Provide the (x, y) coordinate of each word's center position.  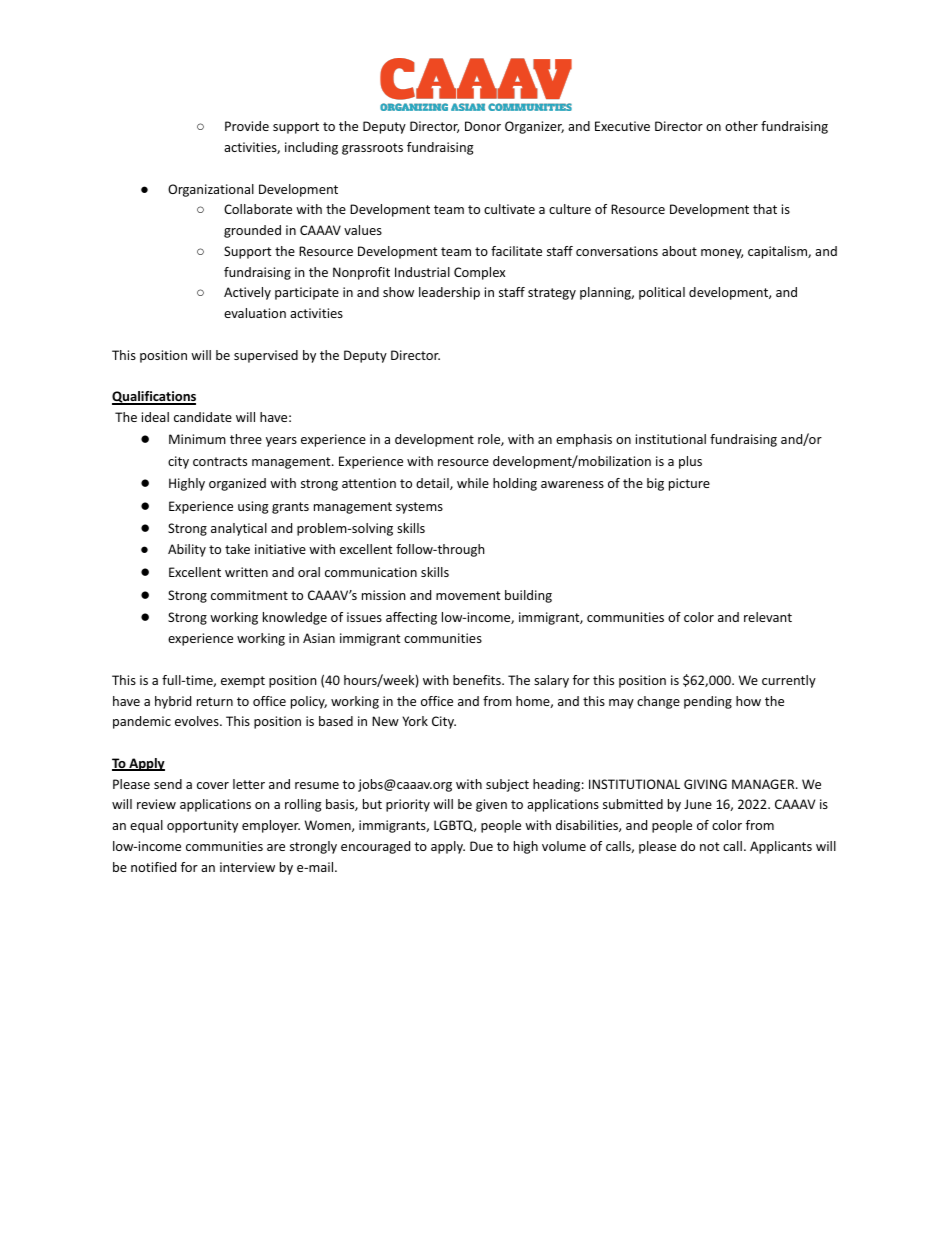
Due (481, 846)
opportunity (202, 826)
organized (237, 484)
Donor (483, 126)
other (741, 126)
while (473, 483)
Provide (247, 126)
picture (689, 484)
